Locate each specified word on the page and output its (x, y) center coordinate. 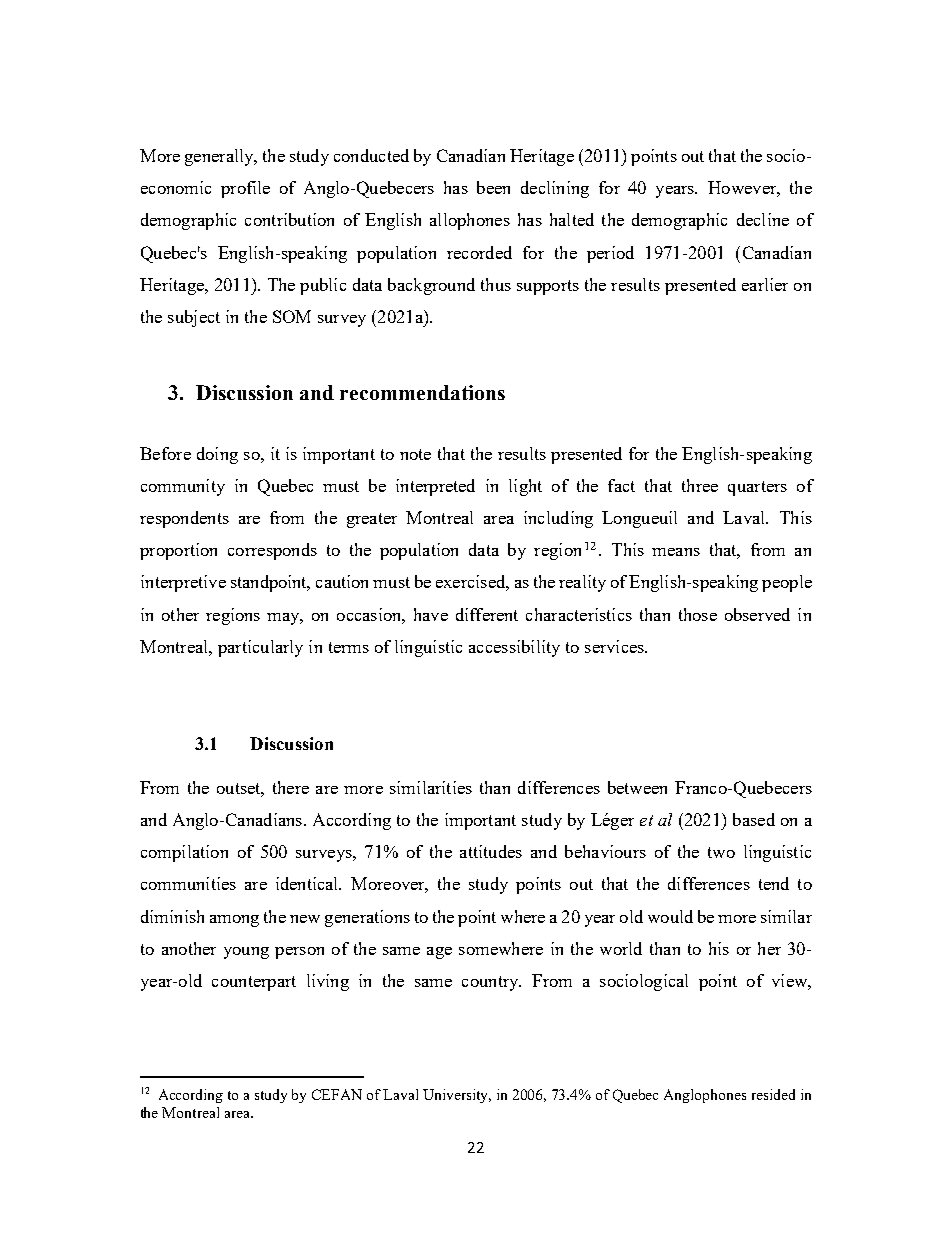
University (457, 1096)
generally (220, 157)
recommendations (422, 392)
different (487, 614)
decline (763, 219)
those (698, 614)
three (700, 485)
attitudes (491, 851)
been (493, 187)
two (721, 852)
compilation (184, 853)
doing (217, 455)
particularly (260, 648)
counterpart (254, 983)
